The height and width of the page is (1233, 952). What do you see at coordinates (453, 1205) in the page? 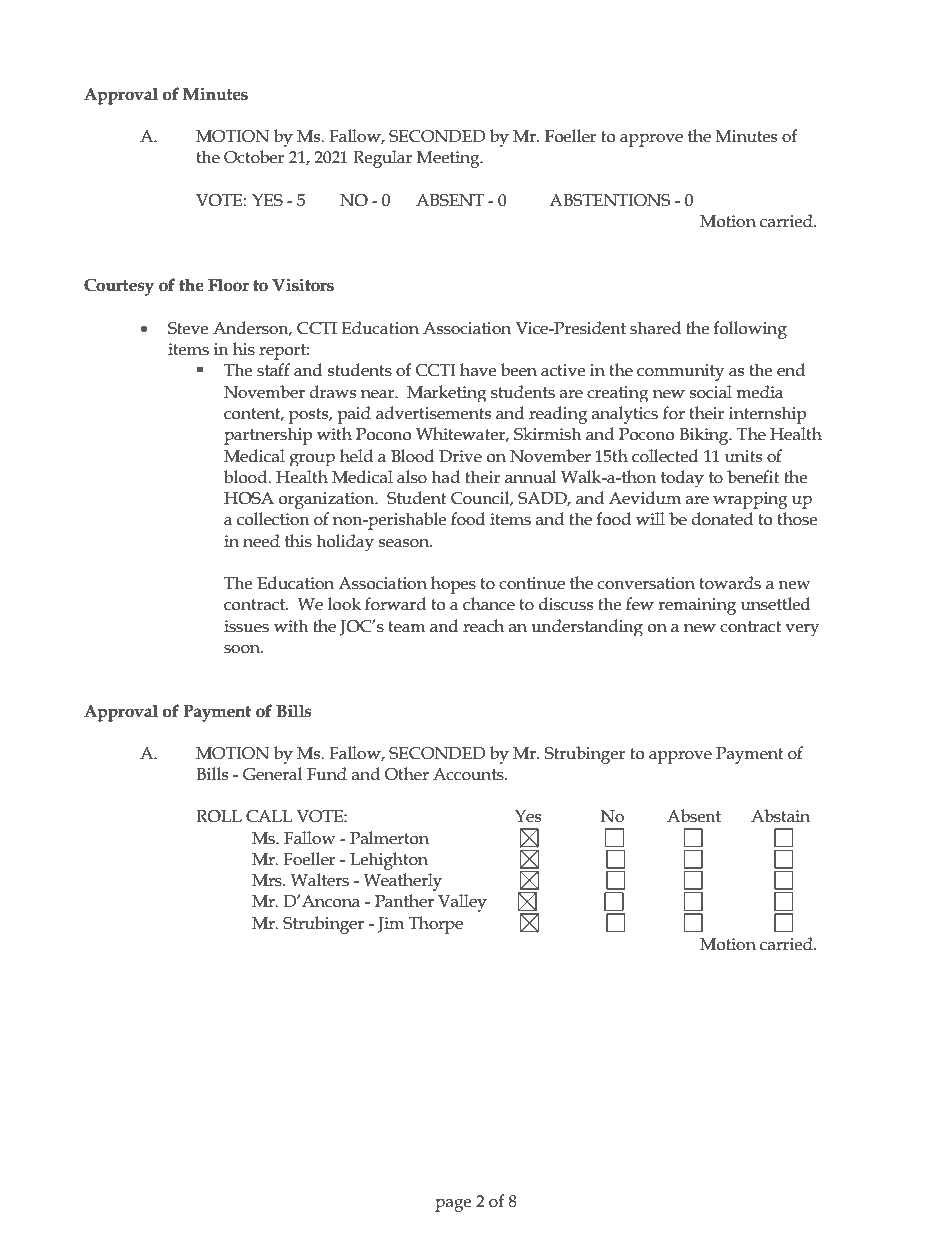
I see `page` at bounding box center [453, 1205].
